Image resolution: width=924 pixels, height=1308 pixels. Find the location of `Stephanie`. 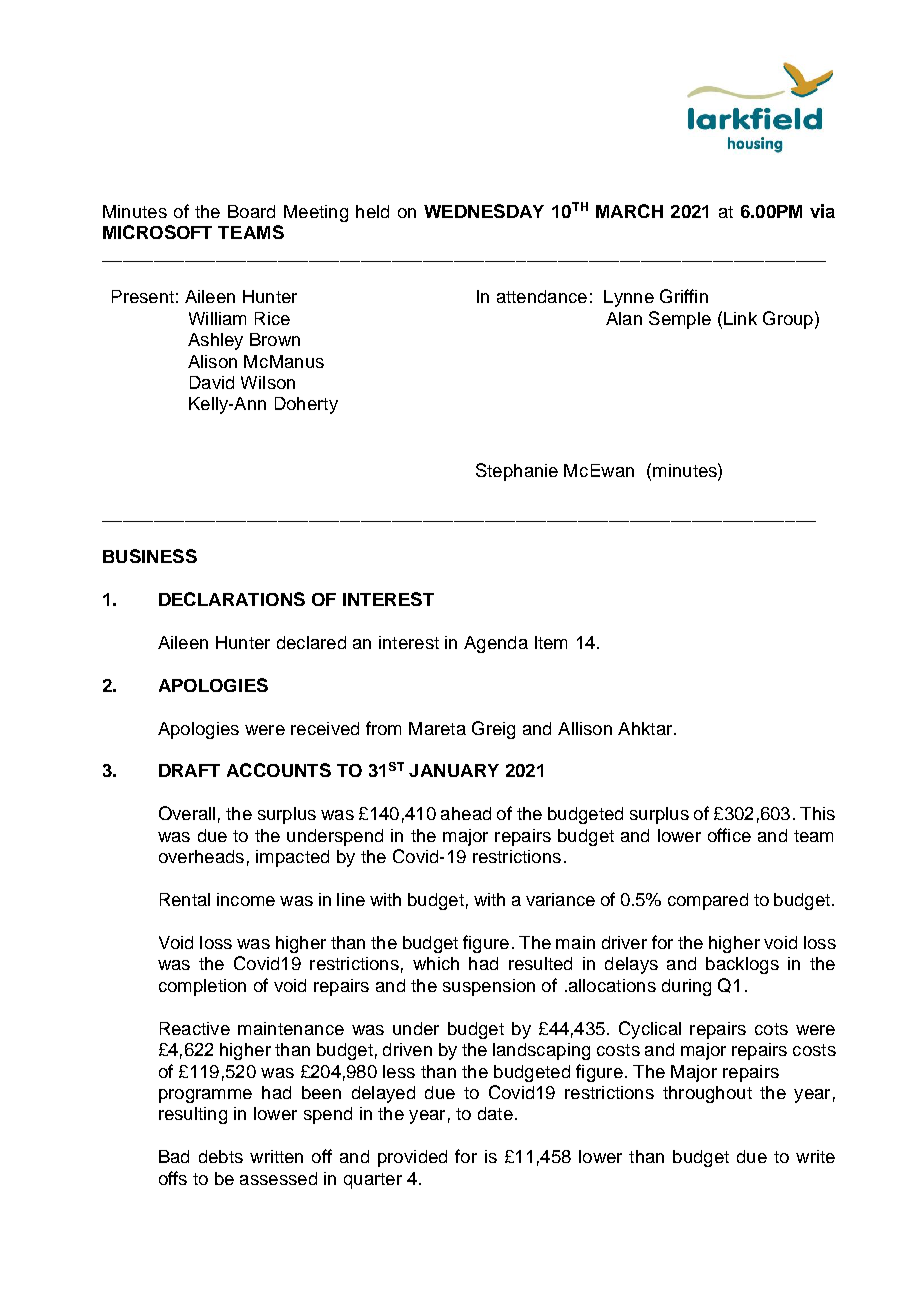

Stephanie is located at coordinates (517, 472).
